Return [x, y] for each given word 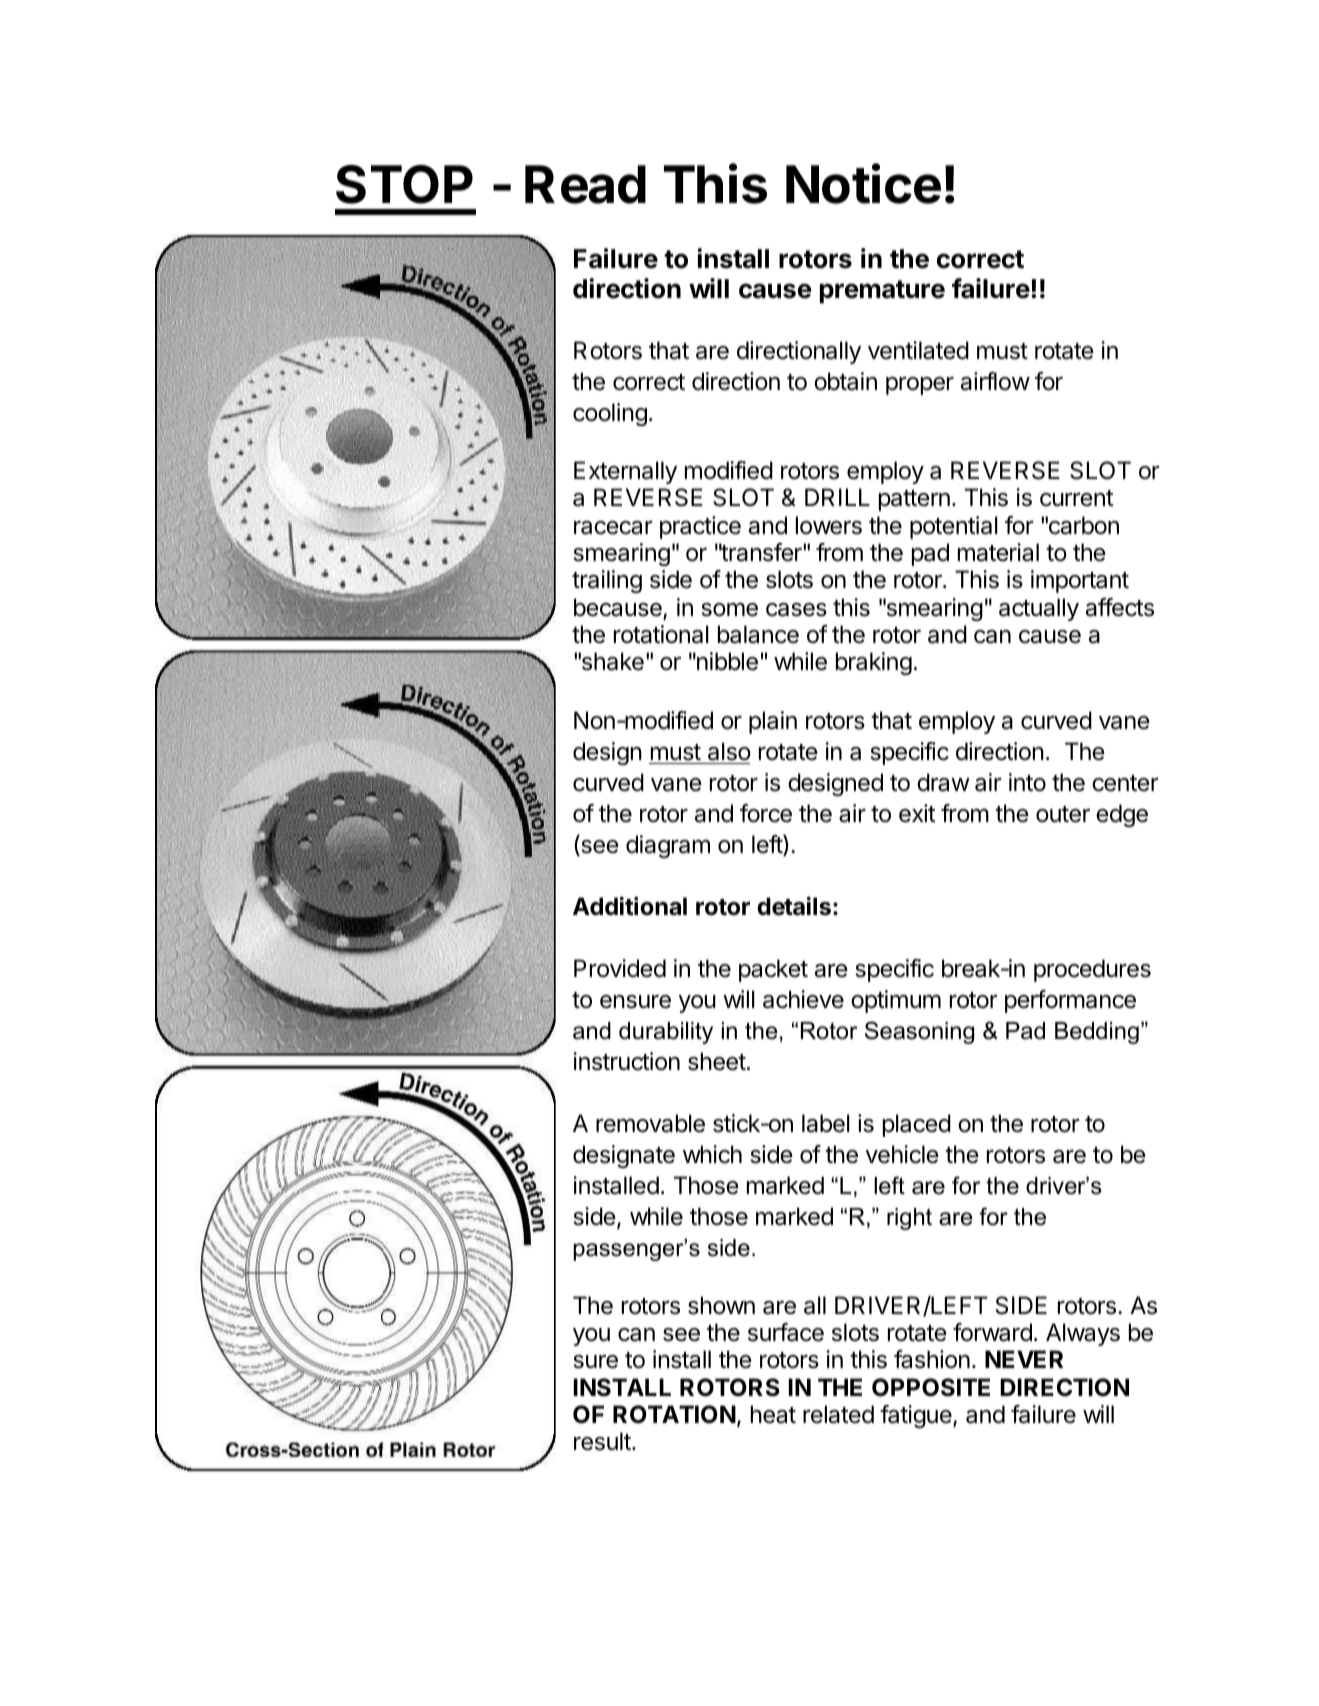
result [602, 1441]
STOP [404, 184]
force [766, 813]
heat [773, 1414]
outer [1063, 814]
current [1076, 498]
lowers [829, 525]
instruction [626, 1061]
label [825, 1123]
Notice [863, 184]
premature [882, 292]
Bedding [1097, 1033]
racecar [613, 528]
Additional [630, 906]
